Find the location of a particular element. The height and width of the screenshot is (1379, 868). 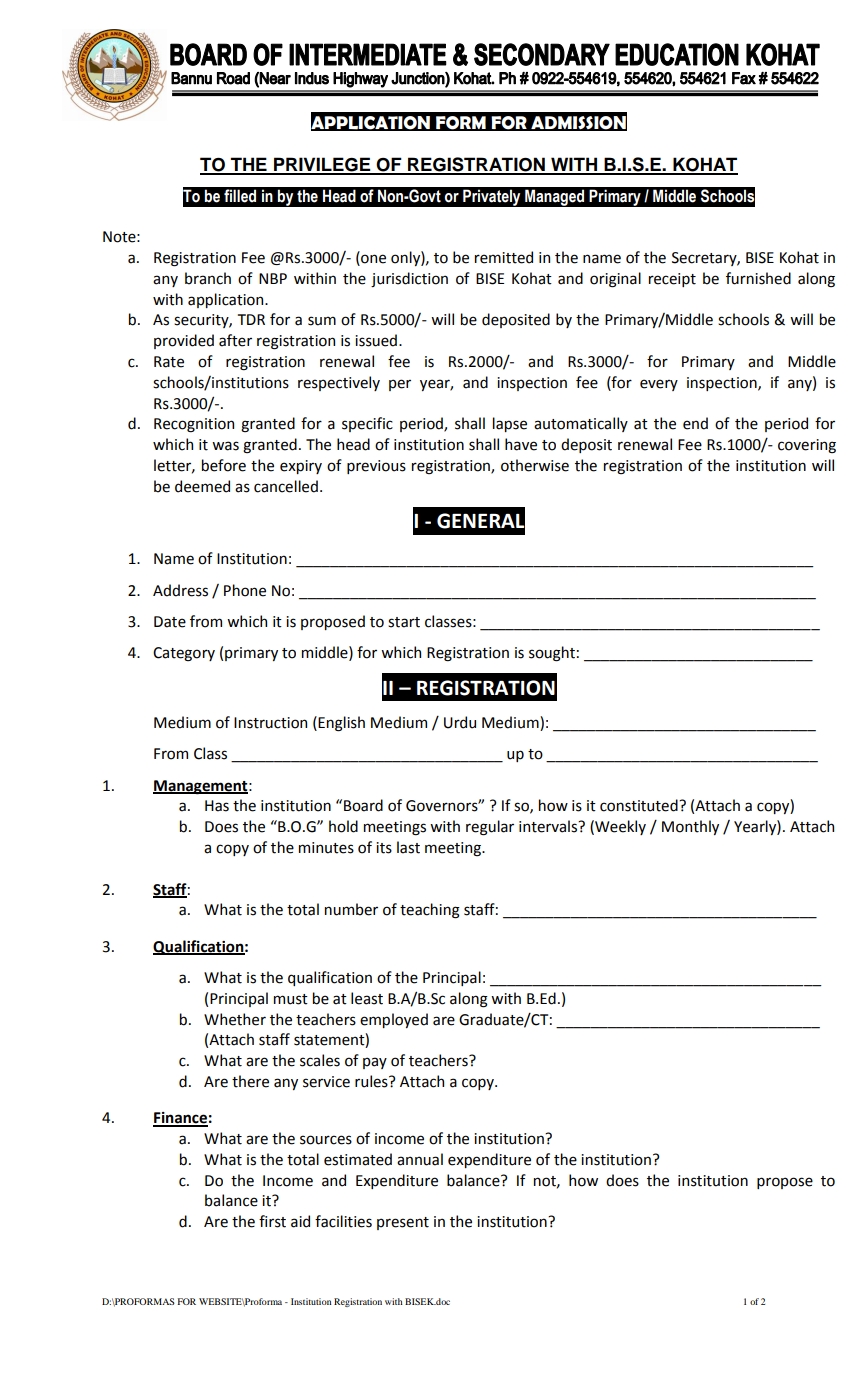

lapse is located at coordinates (510, 424).
